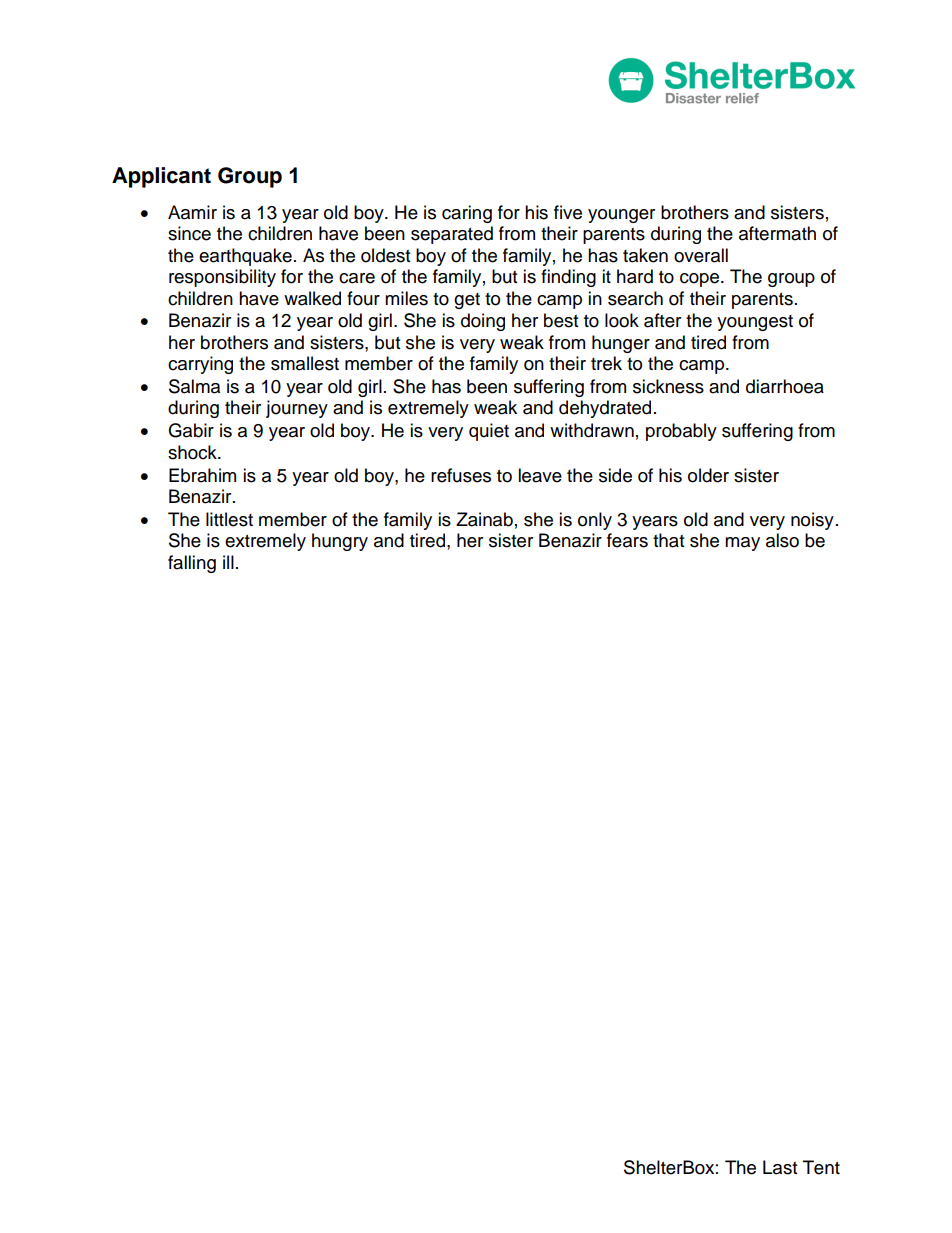  What do you see at coordinates (821, 1167) in the image?
I see `Tent` at bounding box center [821, 1167].
